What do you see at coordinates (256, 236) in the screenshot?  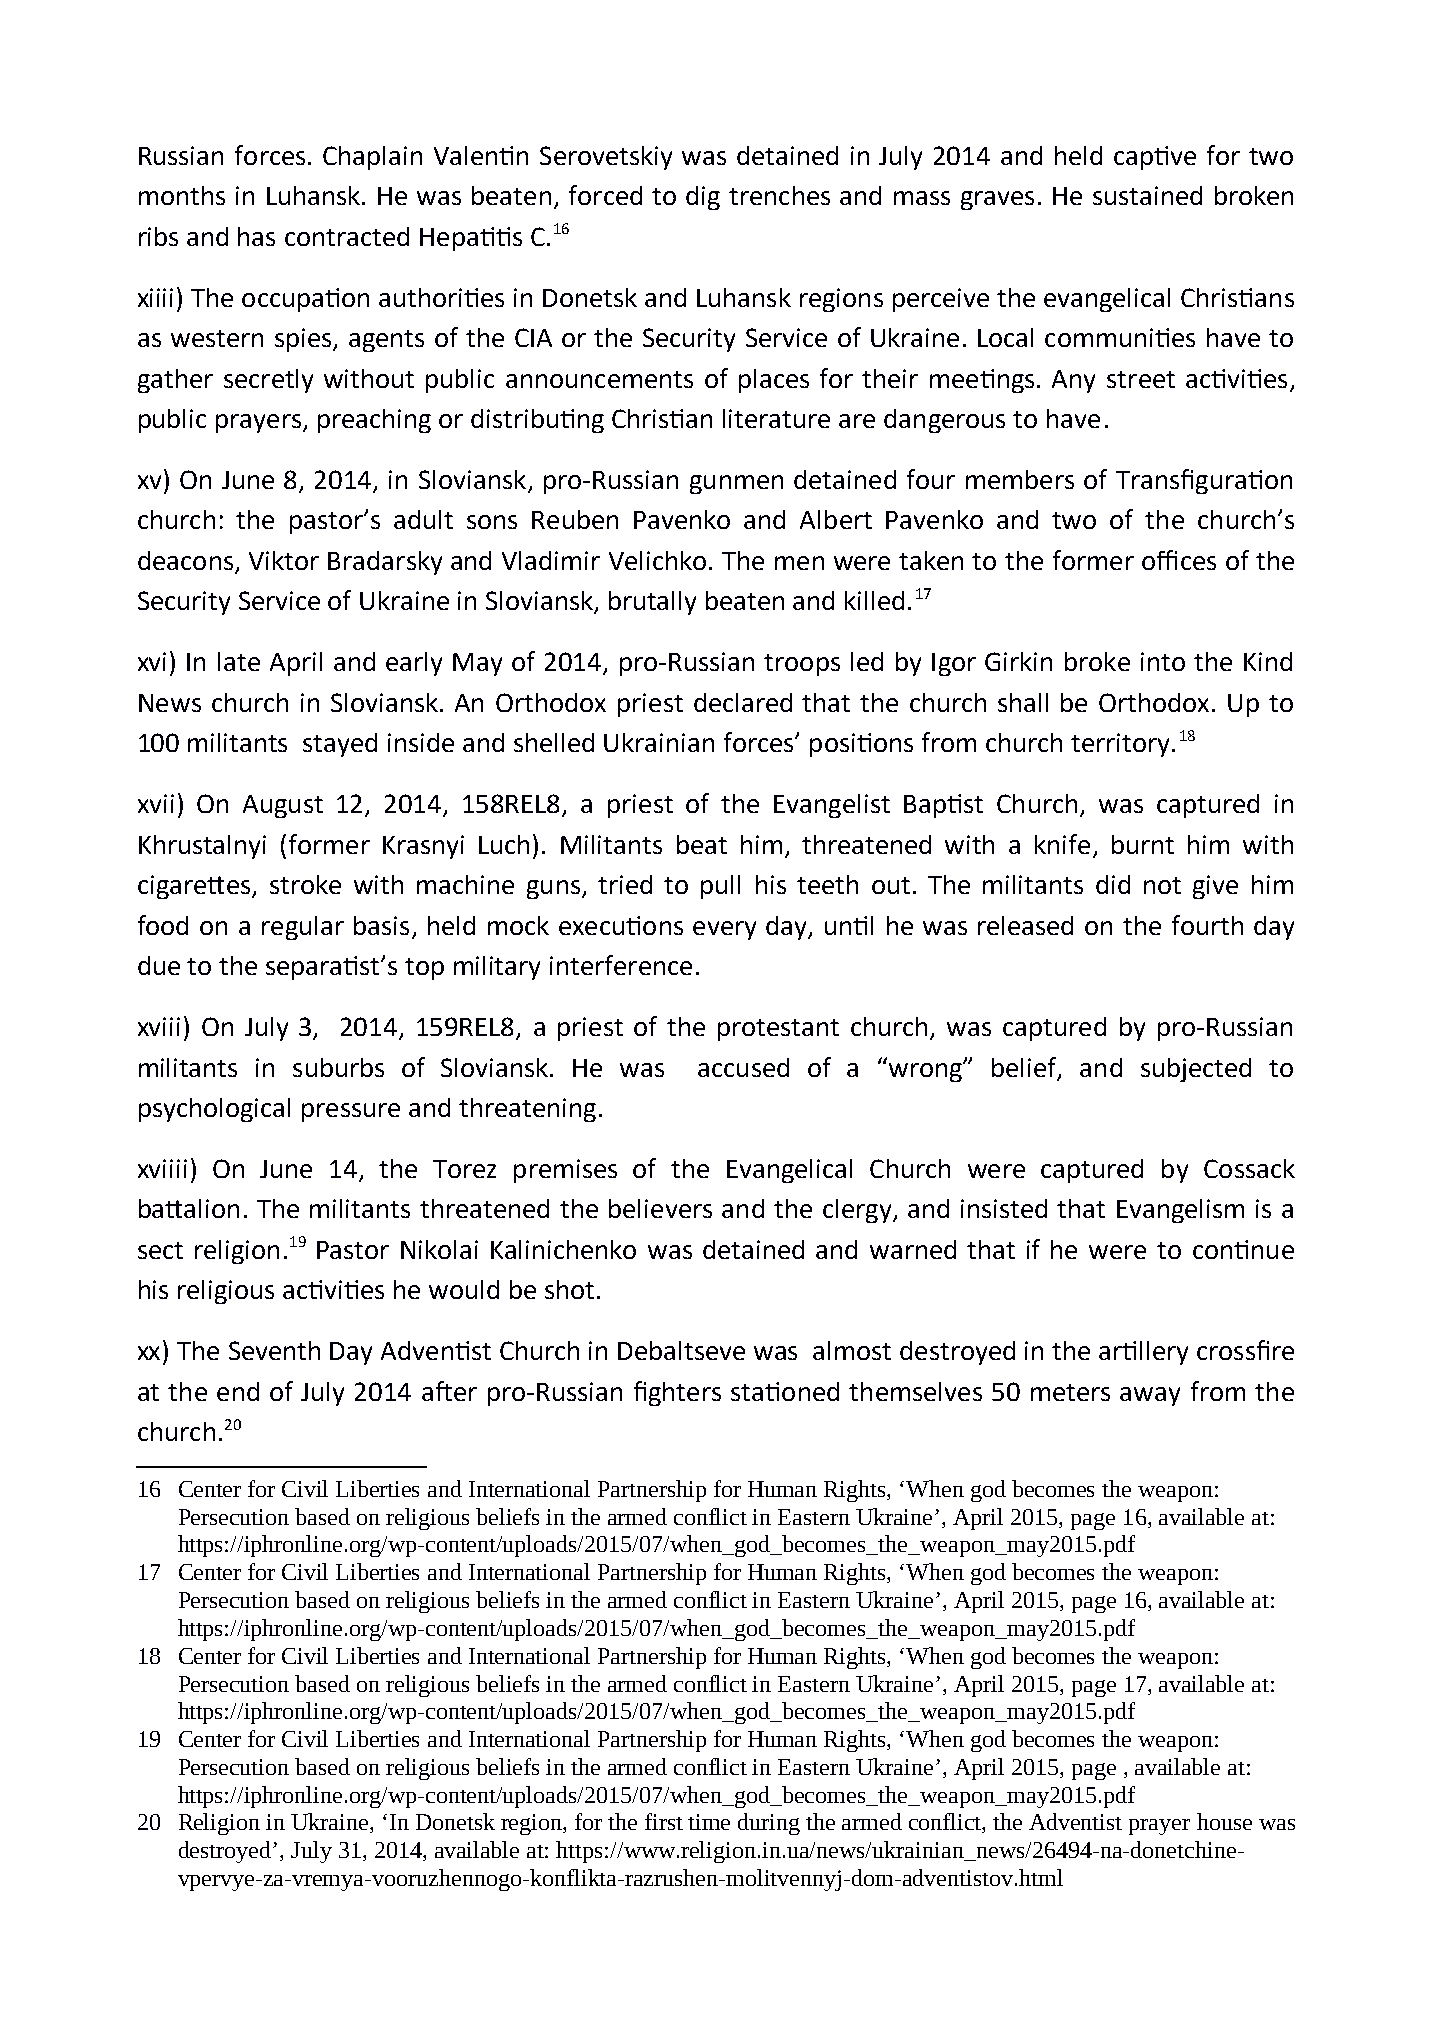 I see `has` at bounding box center [256, 236].
